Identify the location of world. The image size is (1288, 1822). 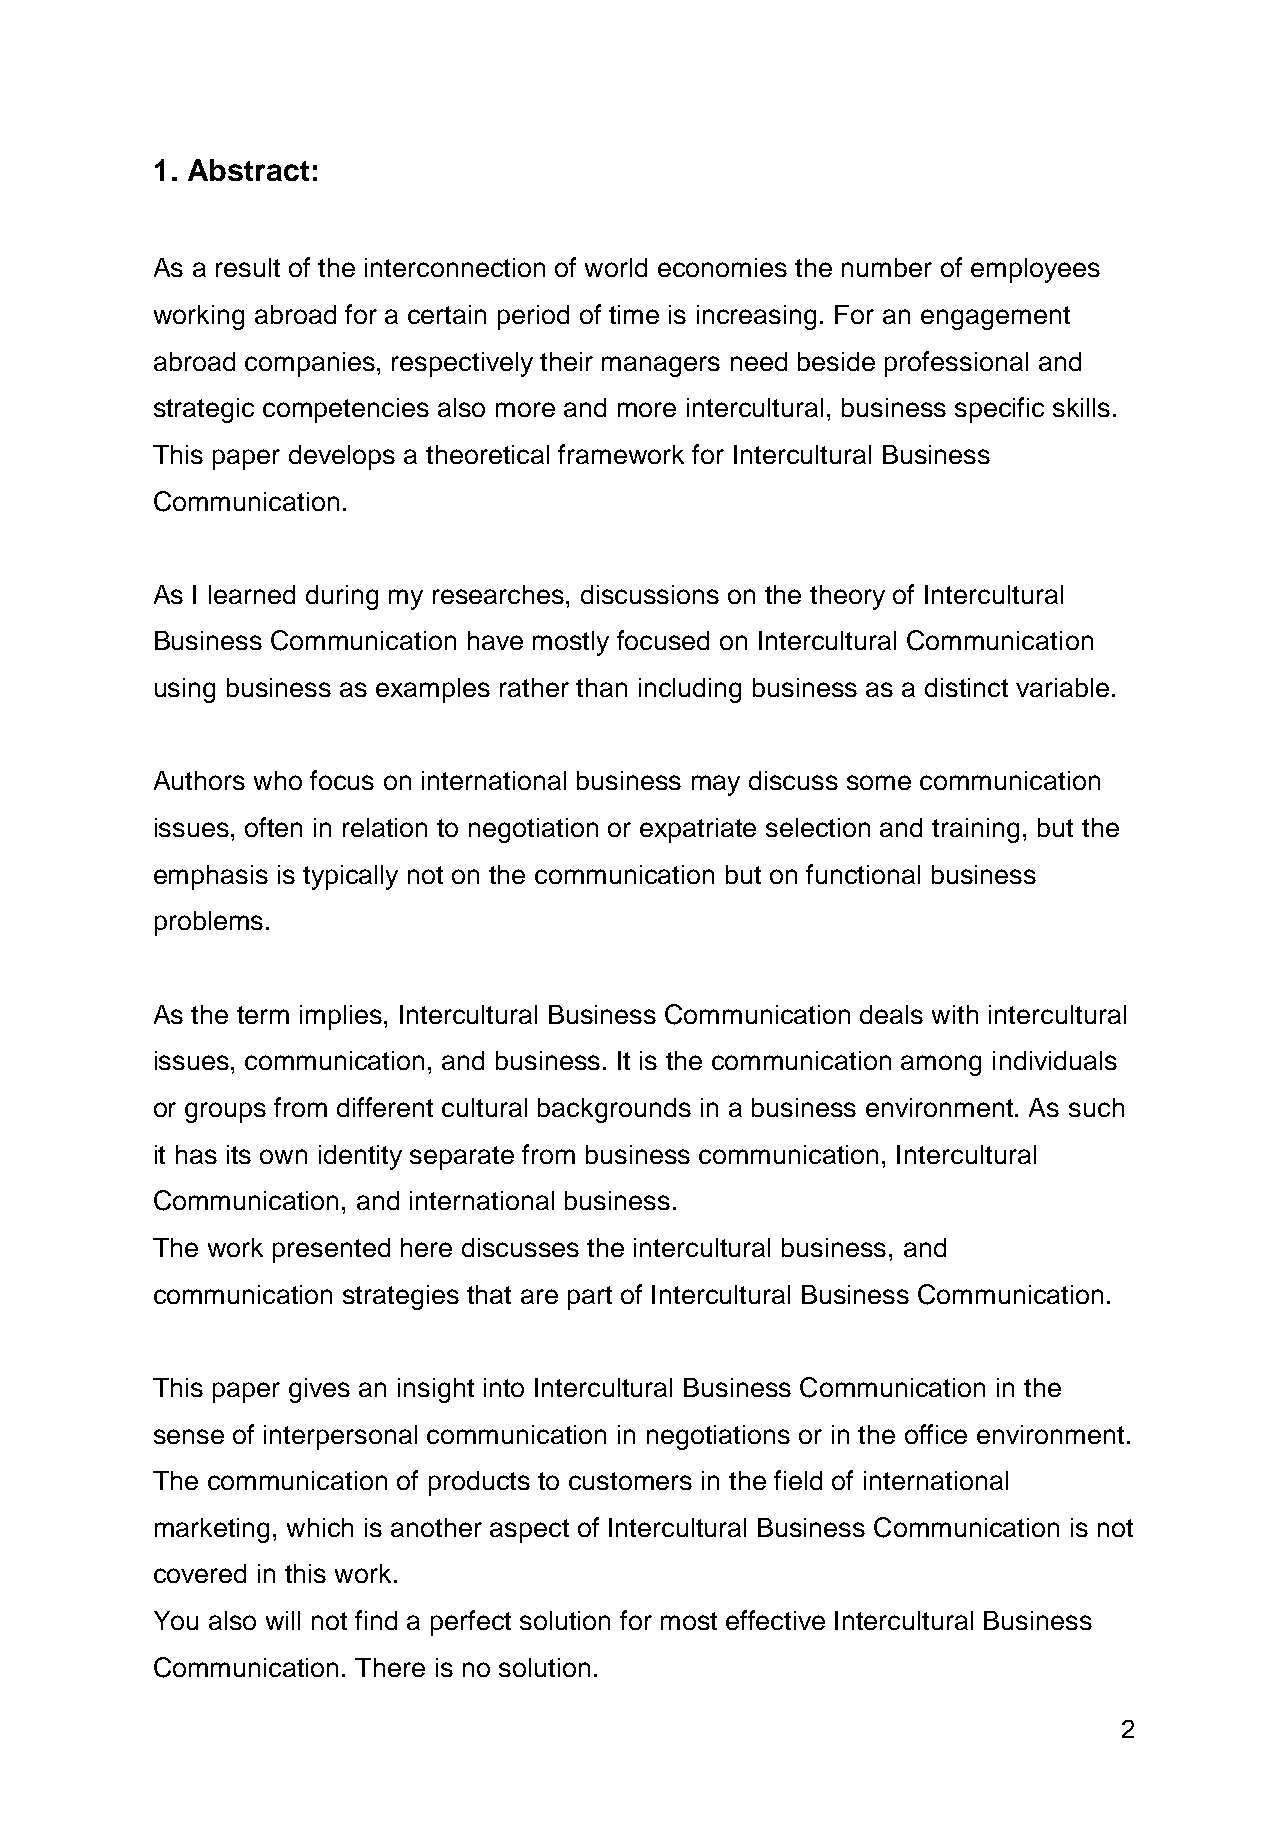
(616, 267).
